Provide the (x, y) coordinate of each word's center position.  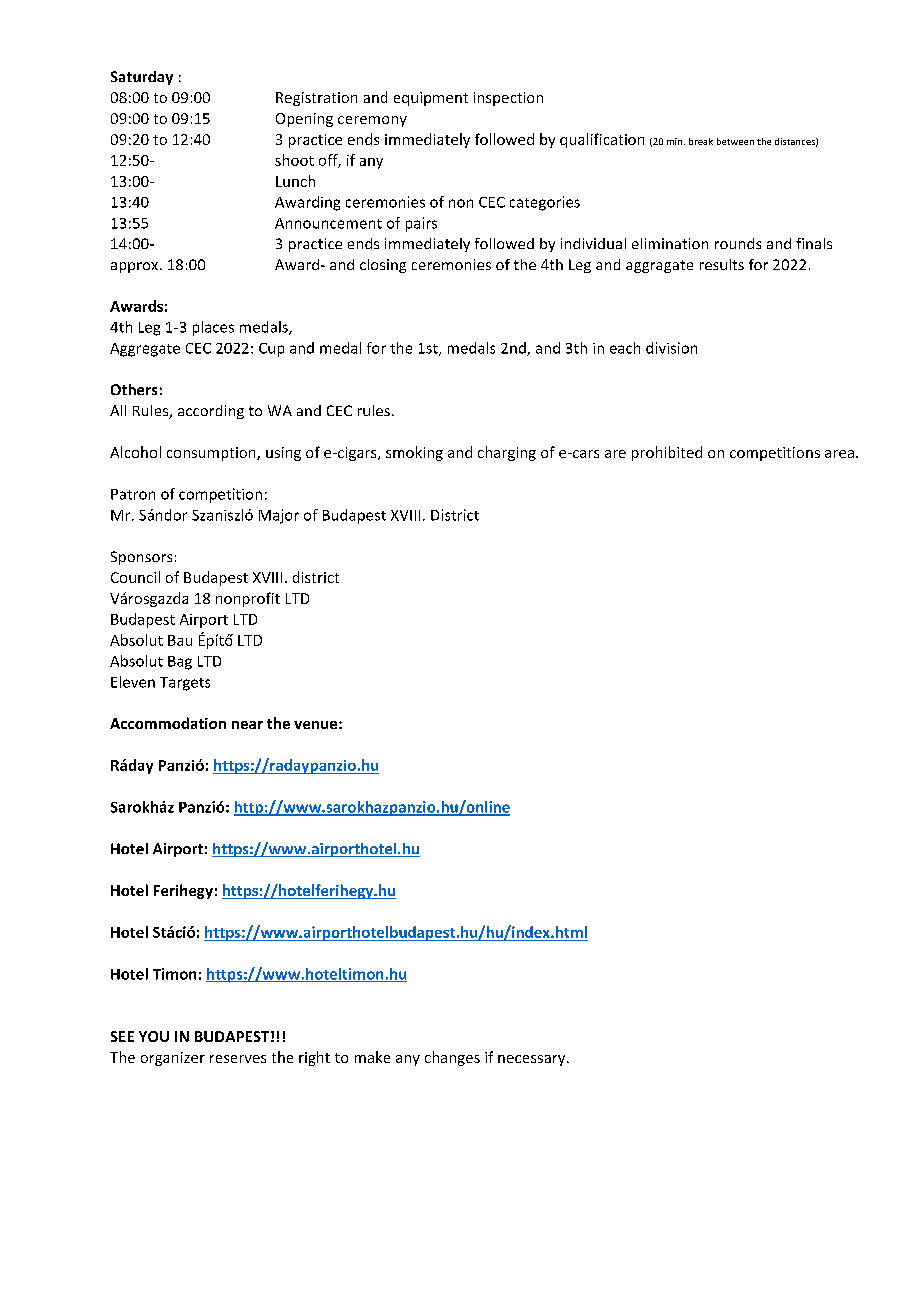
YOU (154, 1036)
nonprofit (248, 599)
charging (507, 453)
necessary (533, 1060)
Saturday (142, 78)
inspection (508, 99)
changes (452, 1058)
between (735, 141)
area (841, 454)
